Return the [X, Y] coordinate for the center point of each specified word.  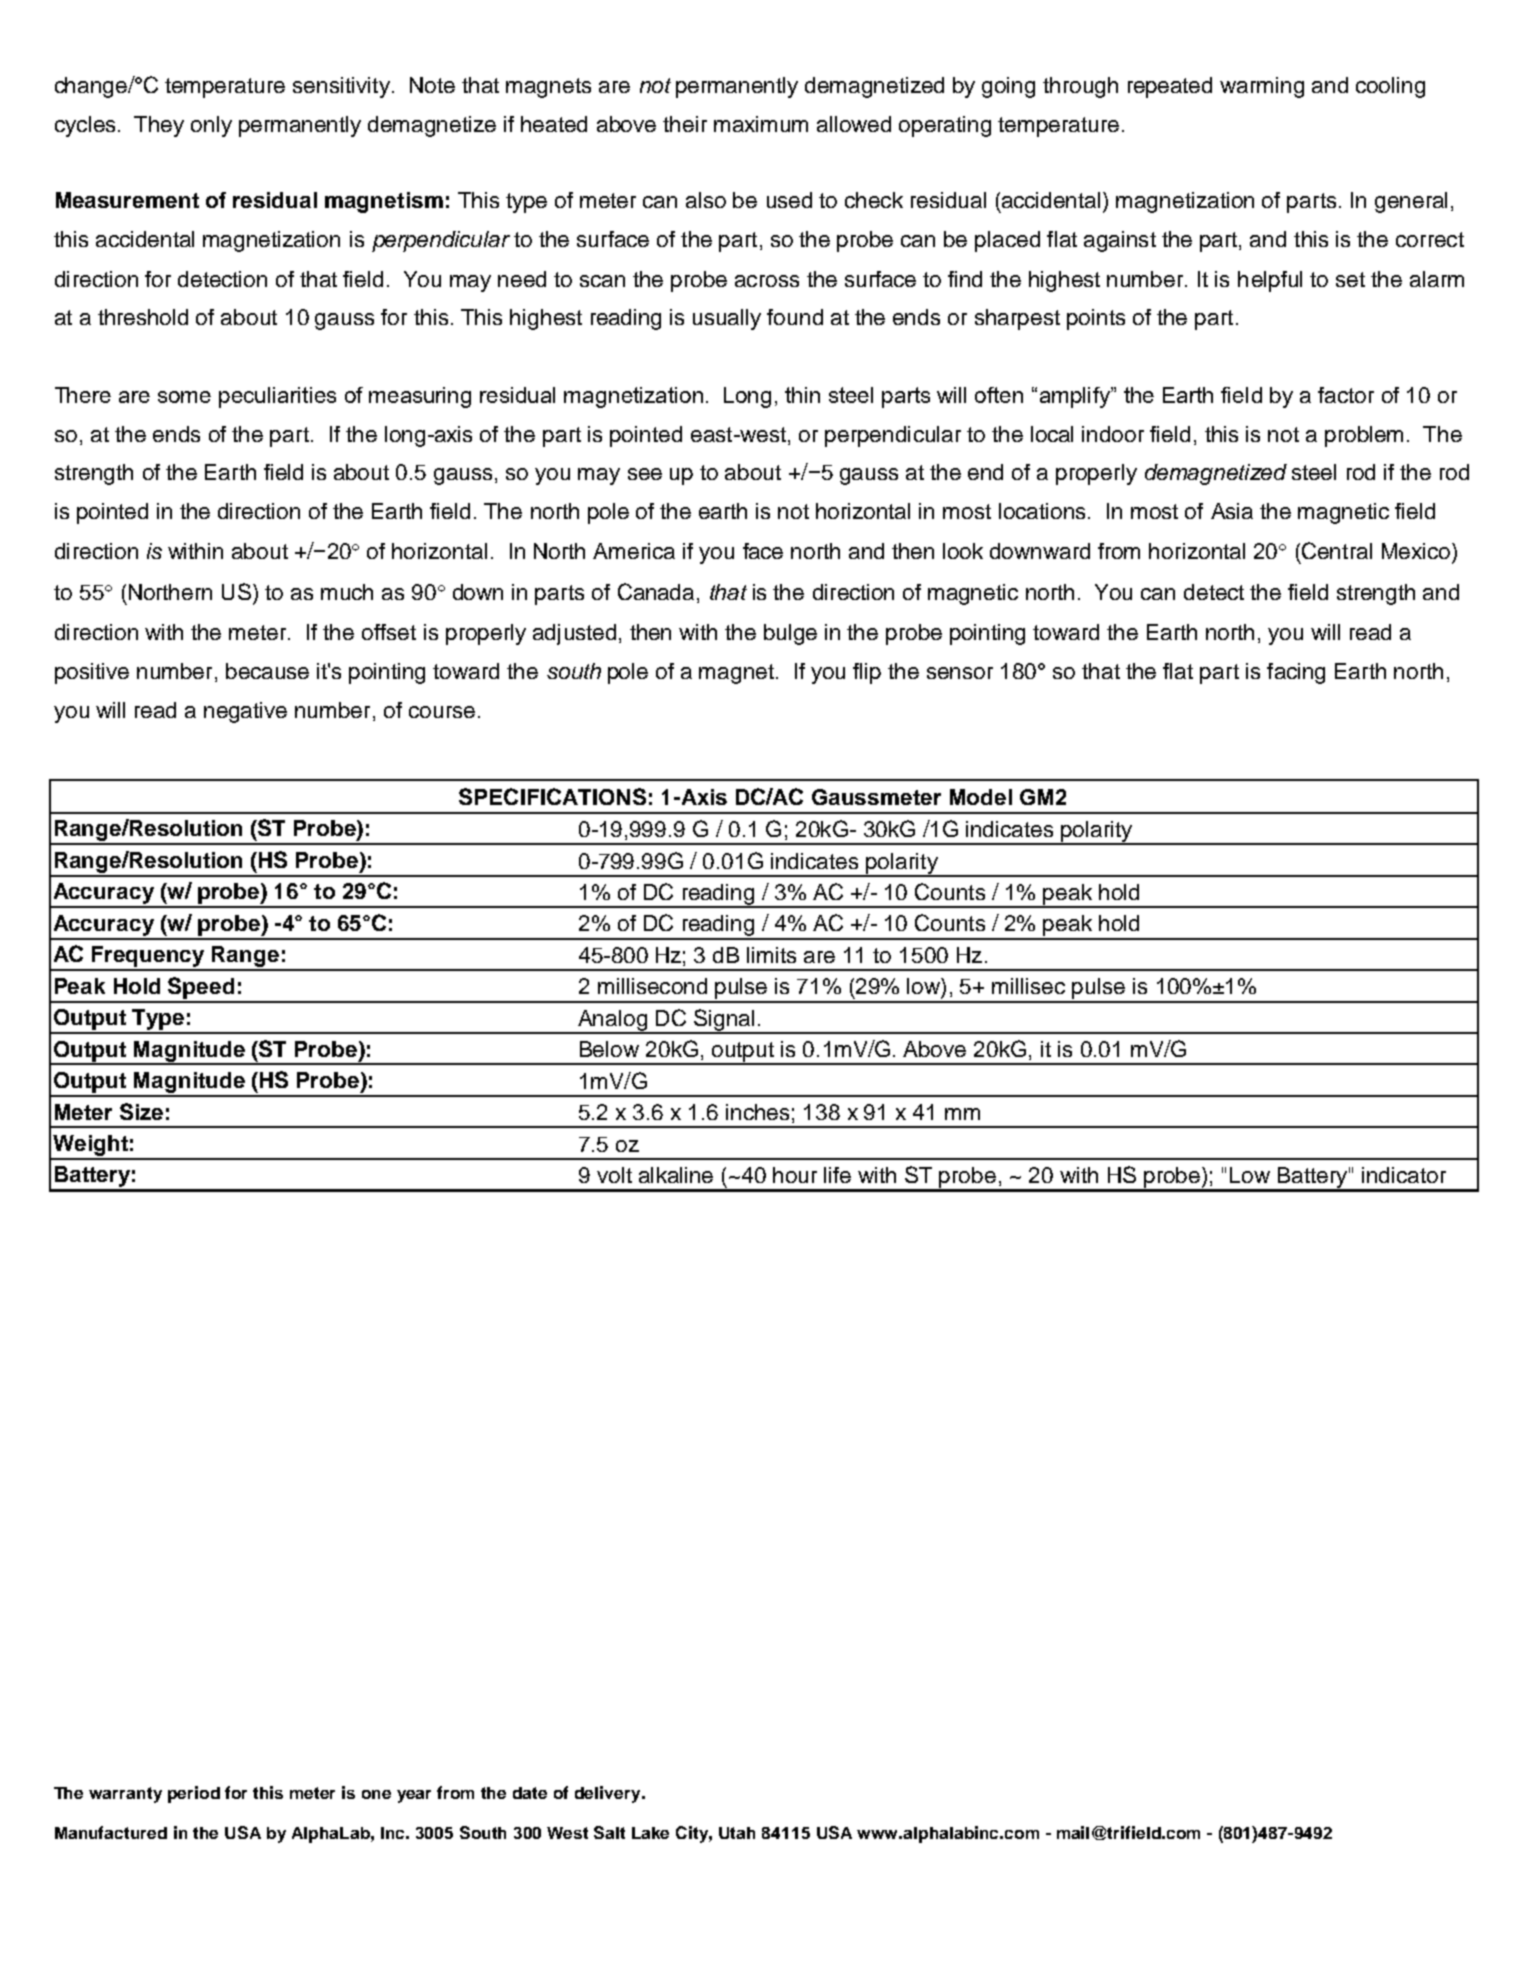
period [194, 1794]
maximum [761, 124]
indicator [1404, 1175]
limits [771, 955]
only [211, 126]
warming [1262, 87]
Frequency [149, 958]
